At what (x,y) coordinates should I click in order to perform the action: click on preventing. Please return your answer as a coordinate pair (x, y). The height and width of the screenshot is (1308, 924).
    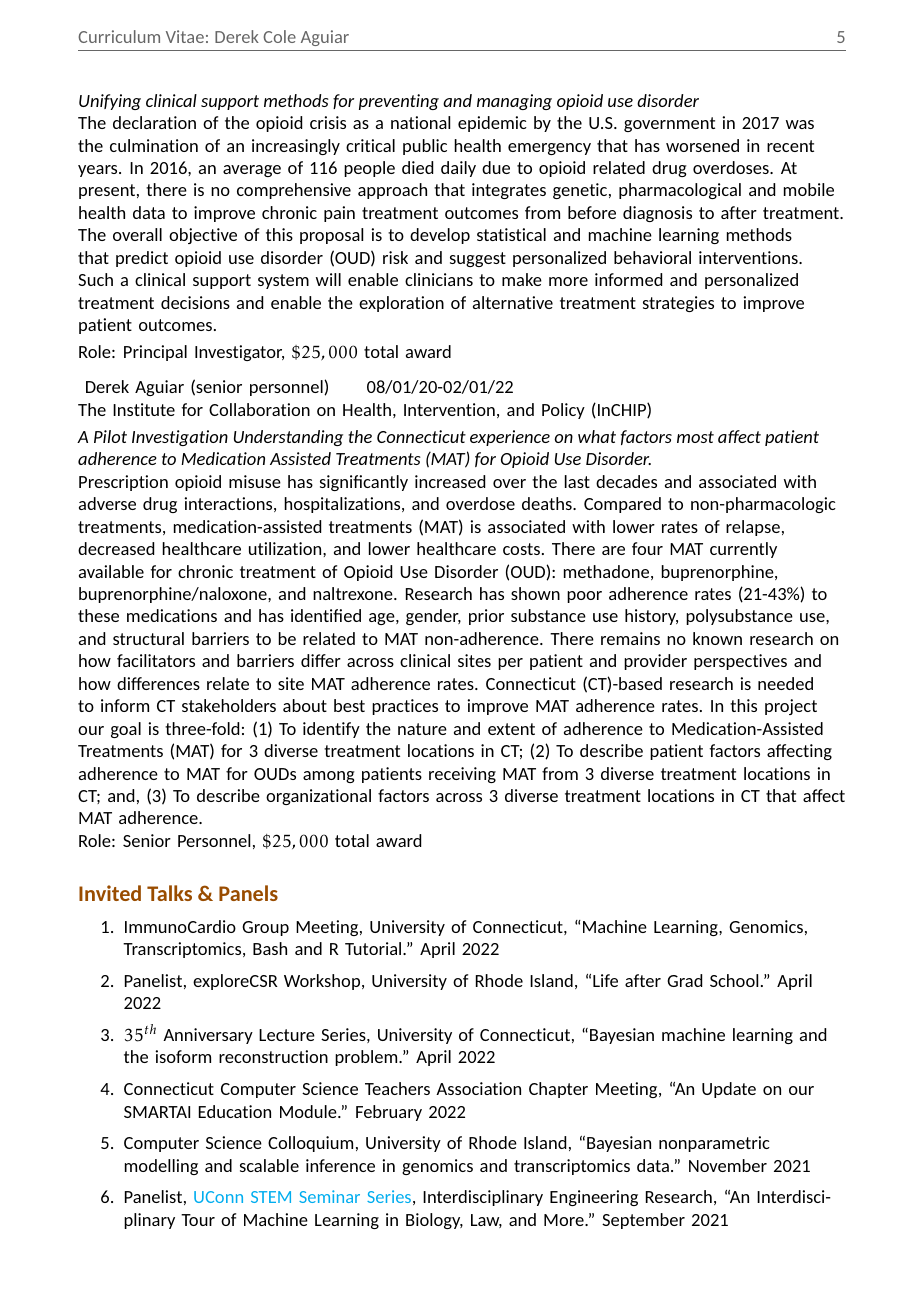
    Looking at the image, I should click on (399, 102).
